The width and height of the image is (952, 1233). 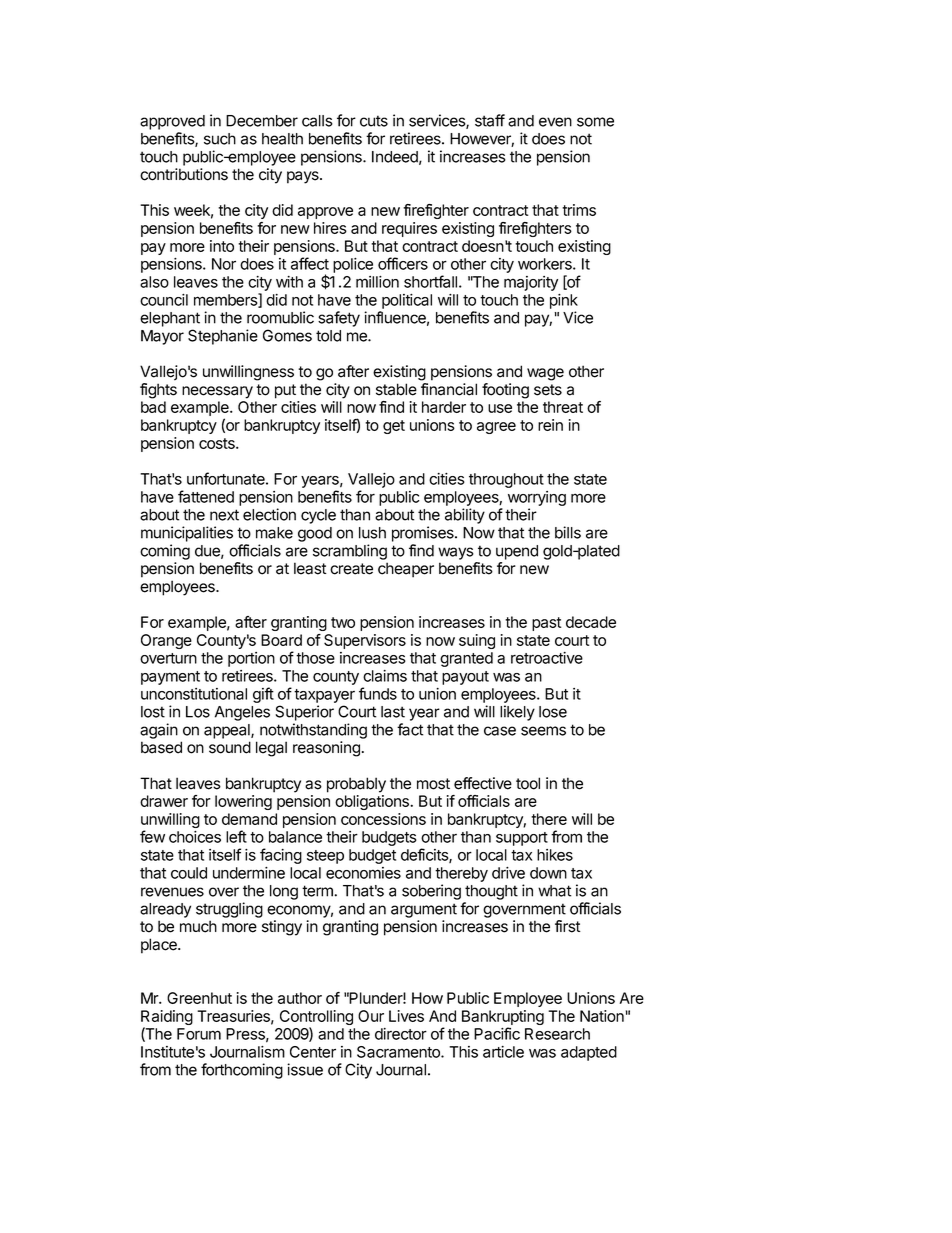 I want to click on Forum, so click(x=199, y=1034).
